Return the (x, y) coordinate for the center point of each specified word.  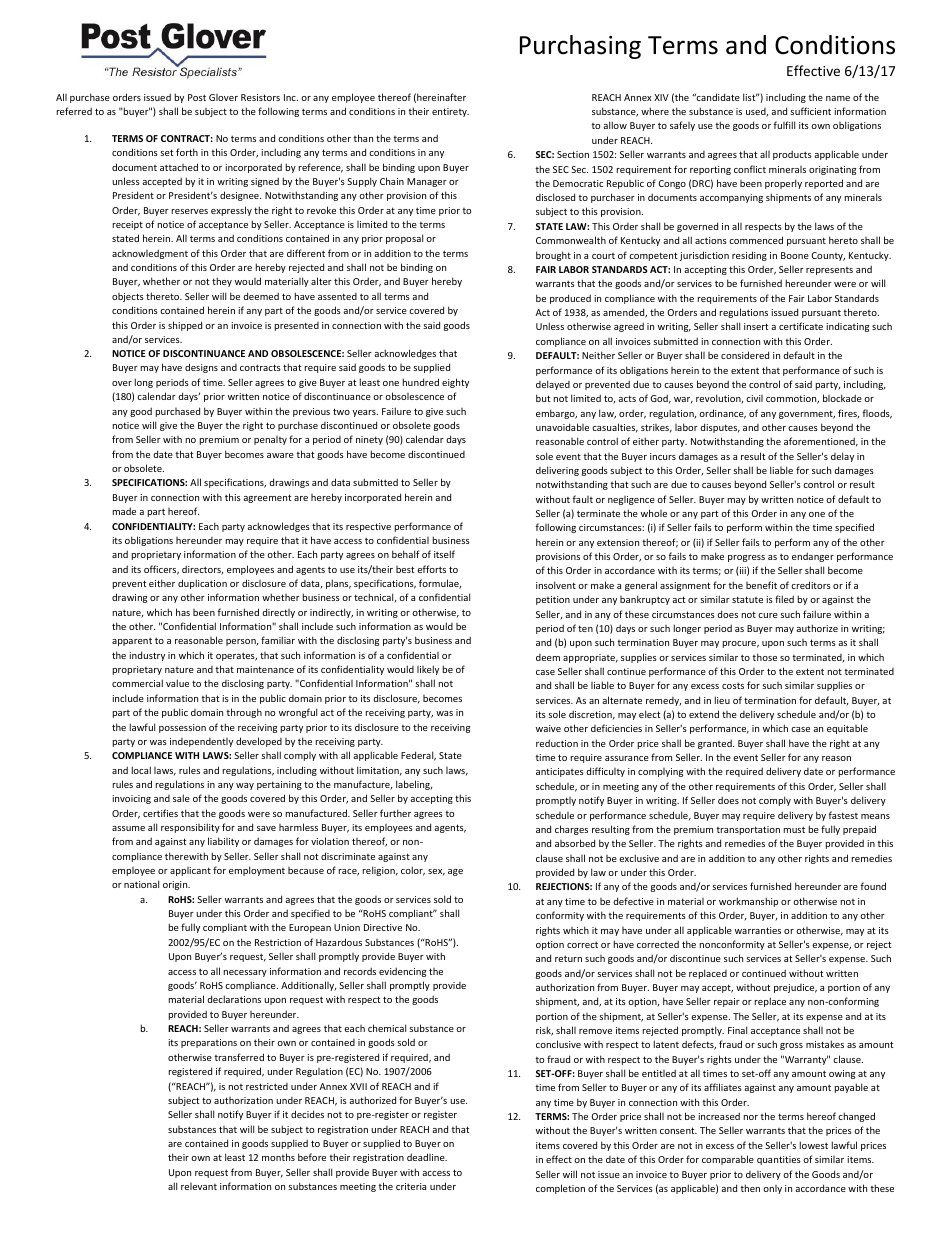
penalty (270, 440)
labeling (414, 785)
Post (197, 97)
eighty (455, 383)
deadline (427, 1157)
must (794, 829)
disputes (720, 428)
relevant (199, 1186)
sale (181, 798)
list (750, 97)
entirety (450, 112)
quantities (779, 1160)
